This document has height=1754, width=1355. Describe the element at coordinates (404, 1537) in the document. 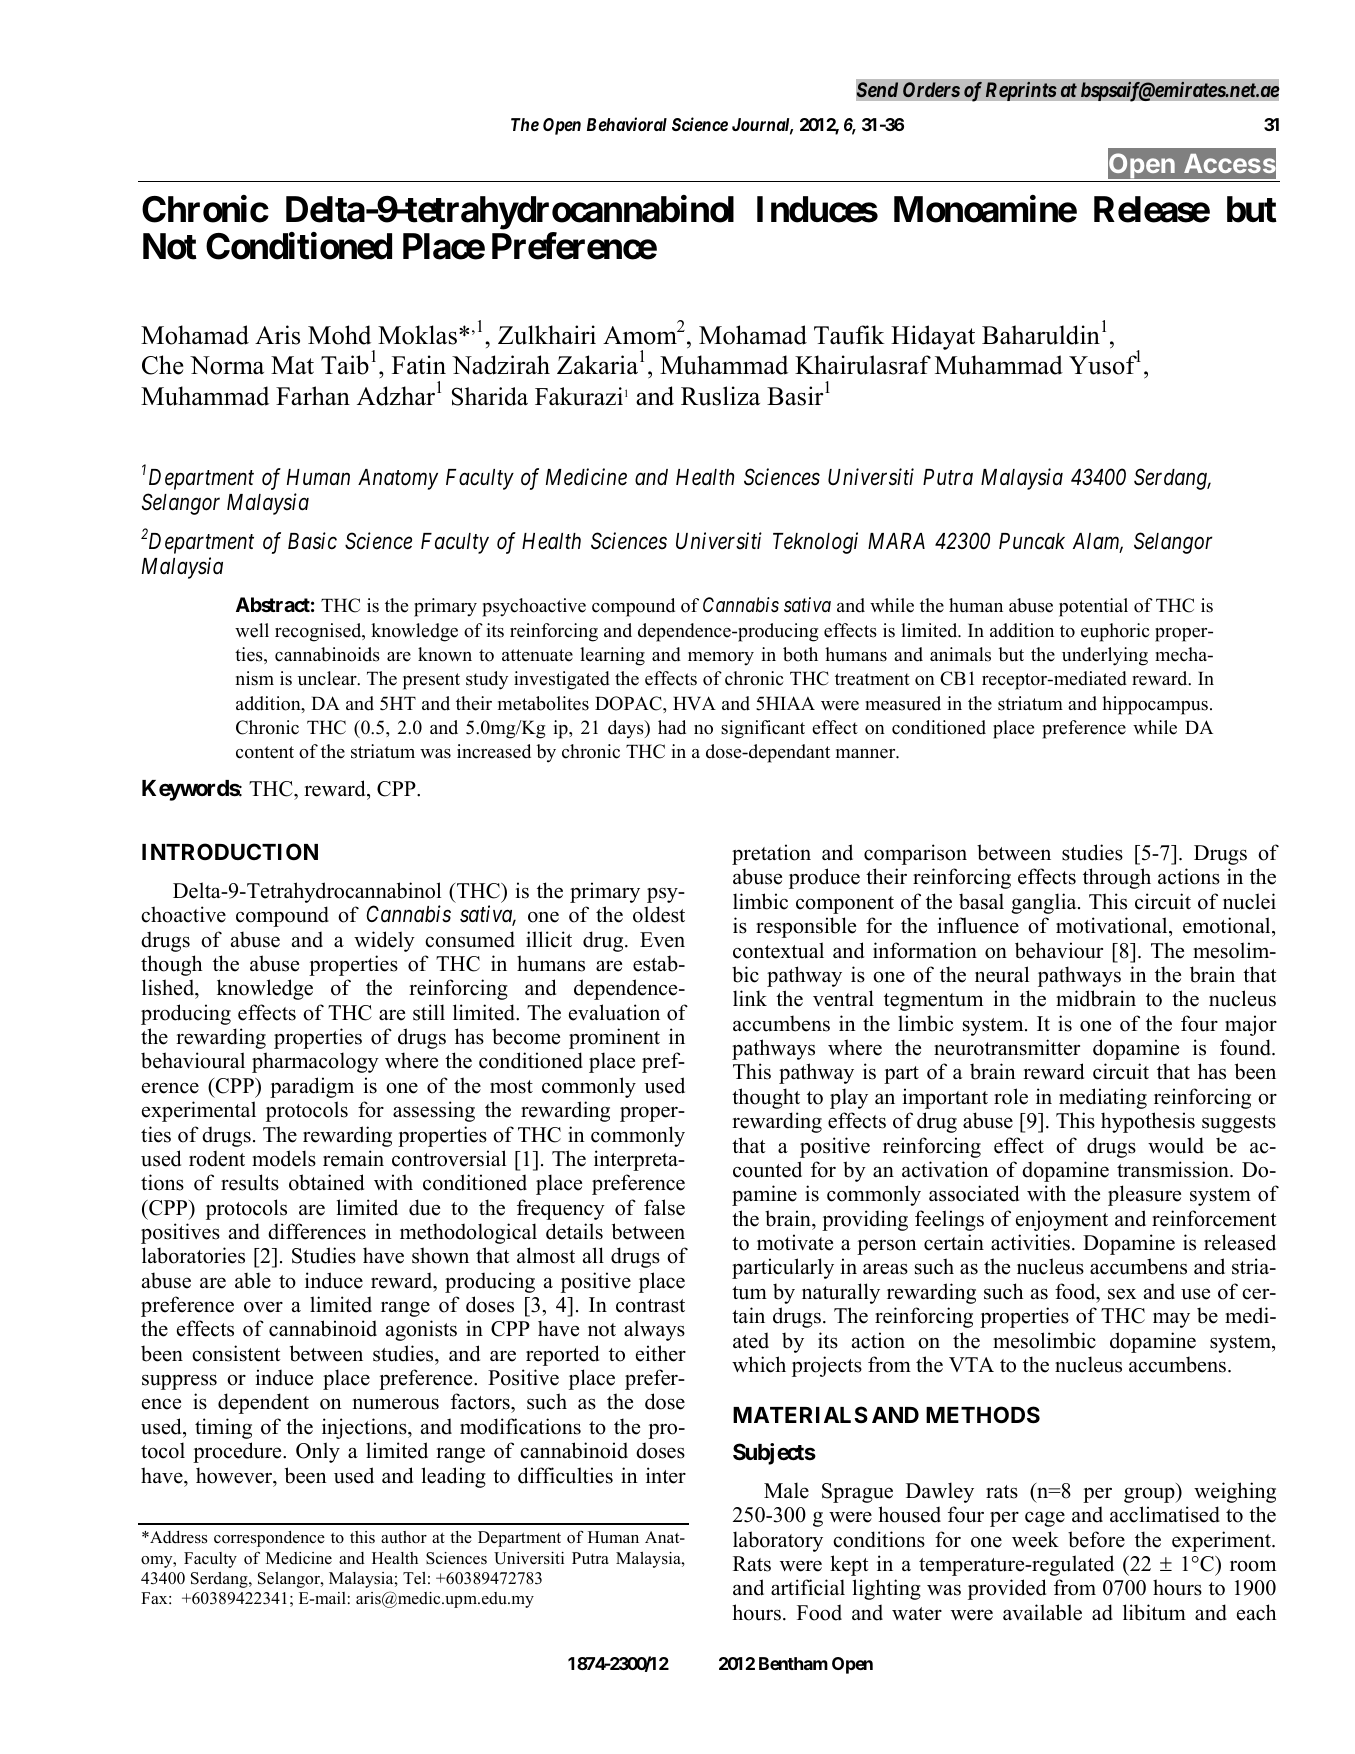

I see `author` at that location.
